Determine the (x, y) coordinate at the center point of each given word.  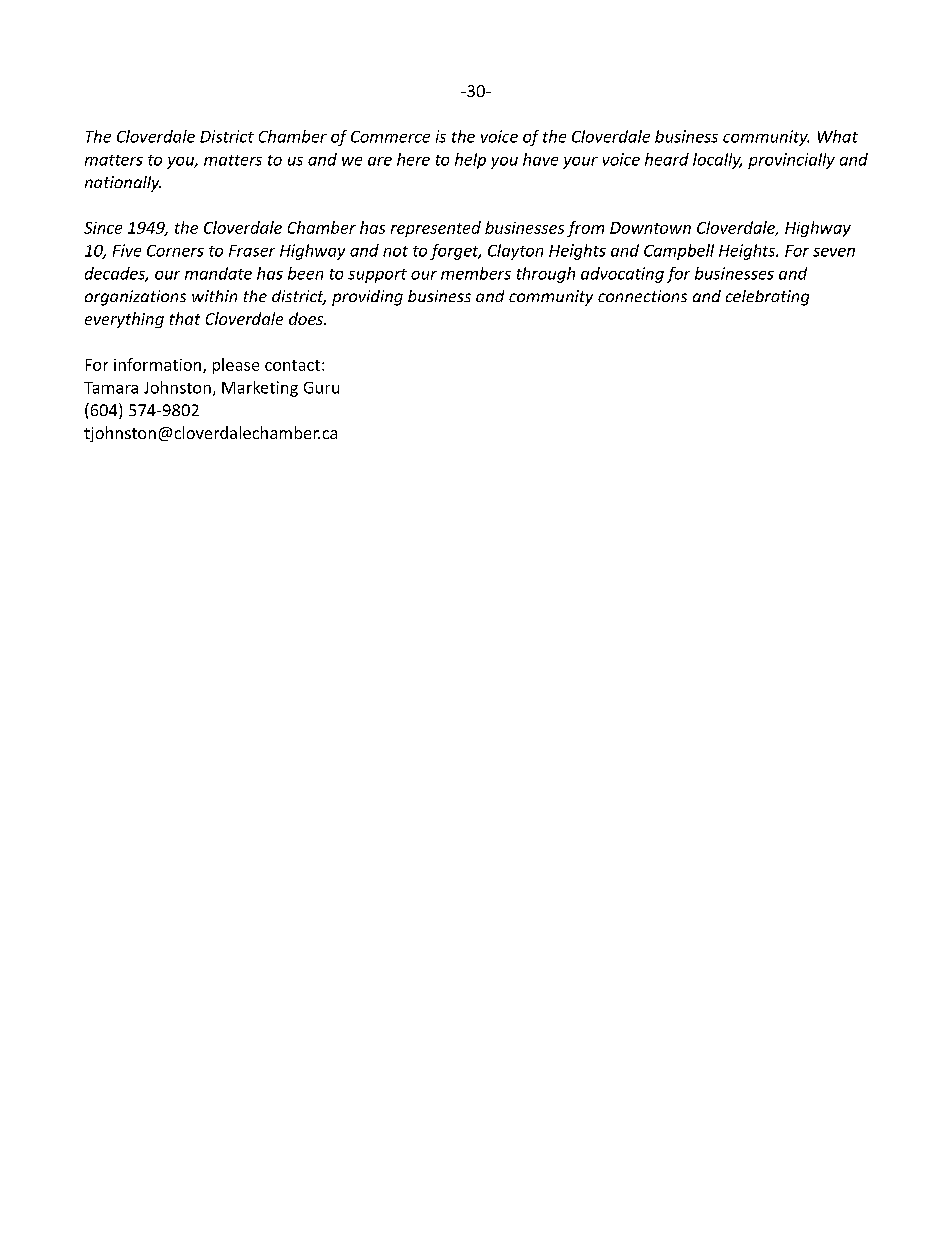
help (470, 161)
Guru (321, 388)
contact (294, 365)
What (838, 136)
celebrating (767, 298)
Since (103, 228)
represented (436, 229)
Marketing (260, 389)
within (214, 296)
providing (367, 298)
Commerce (390, 137)
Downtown (650, 228)
